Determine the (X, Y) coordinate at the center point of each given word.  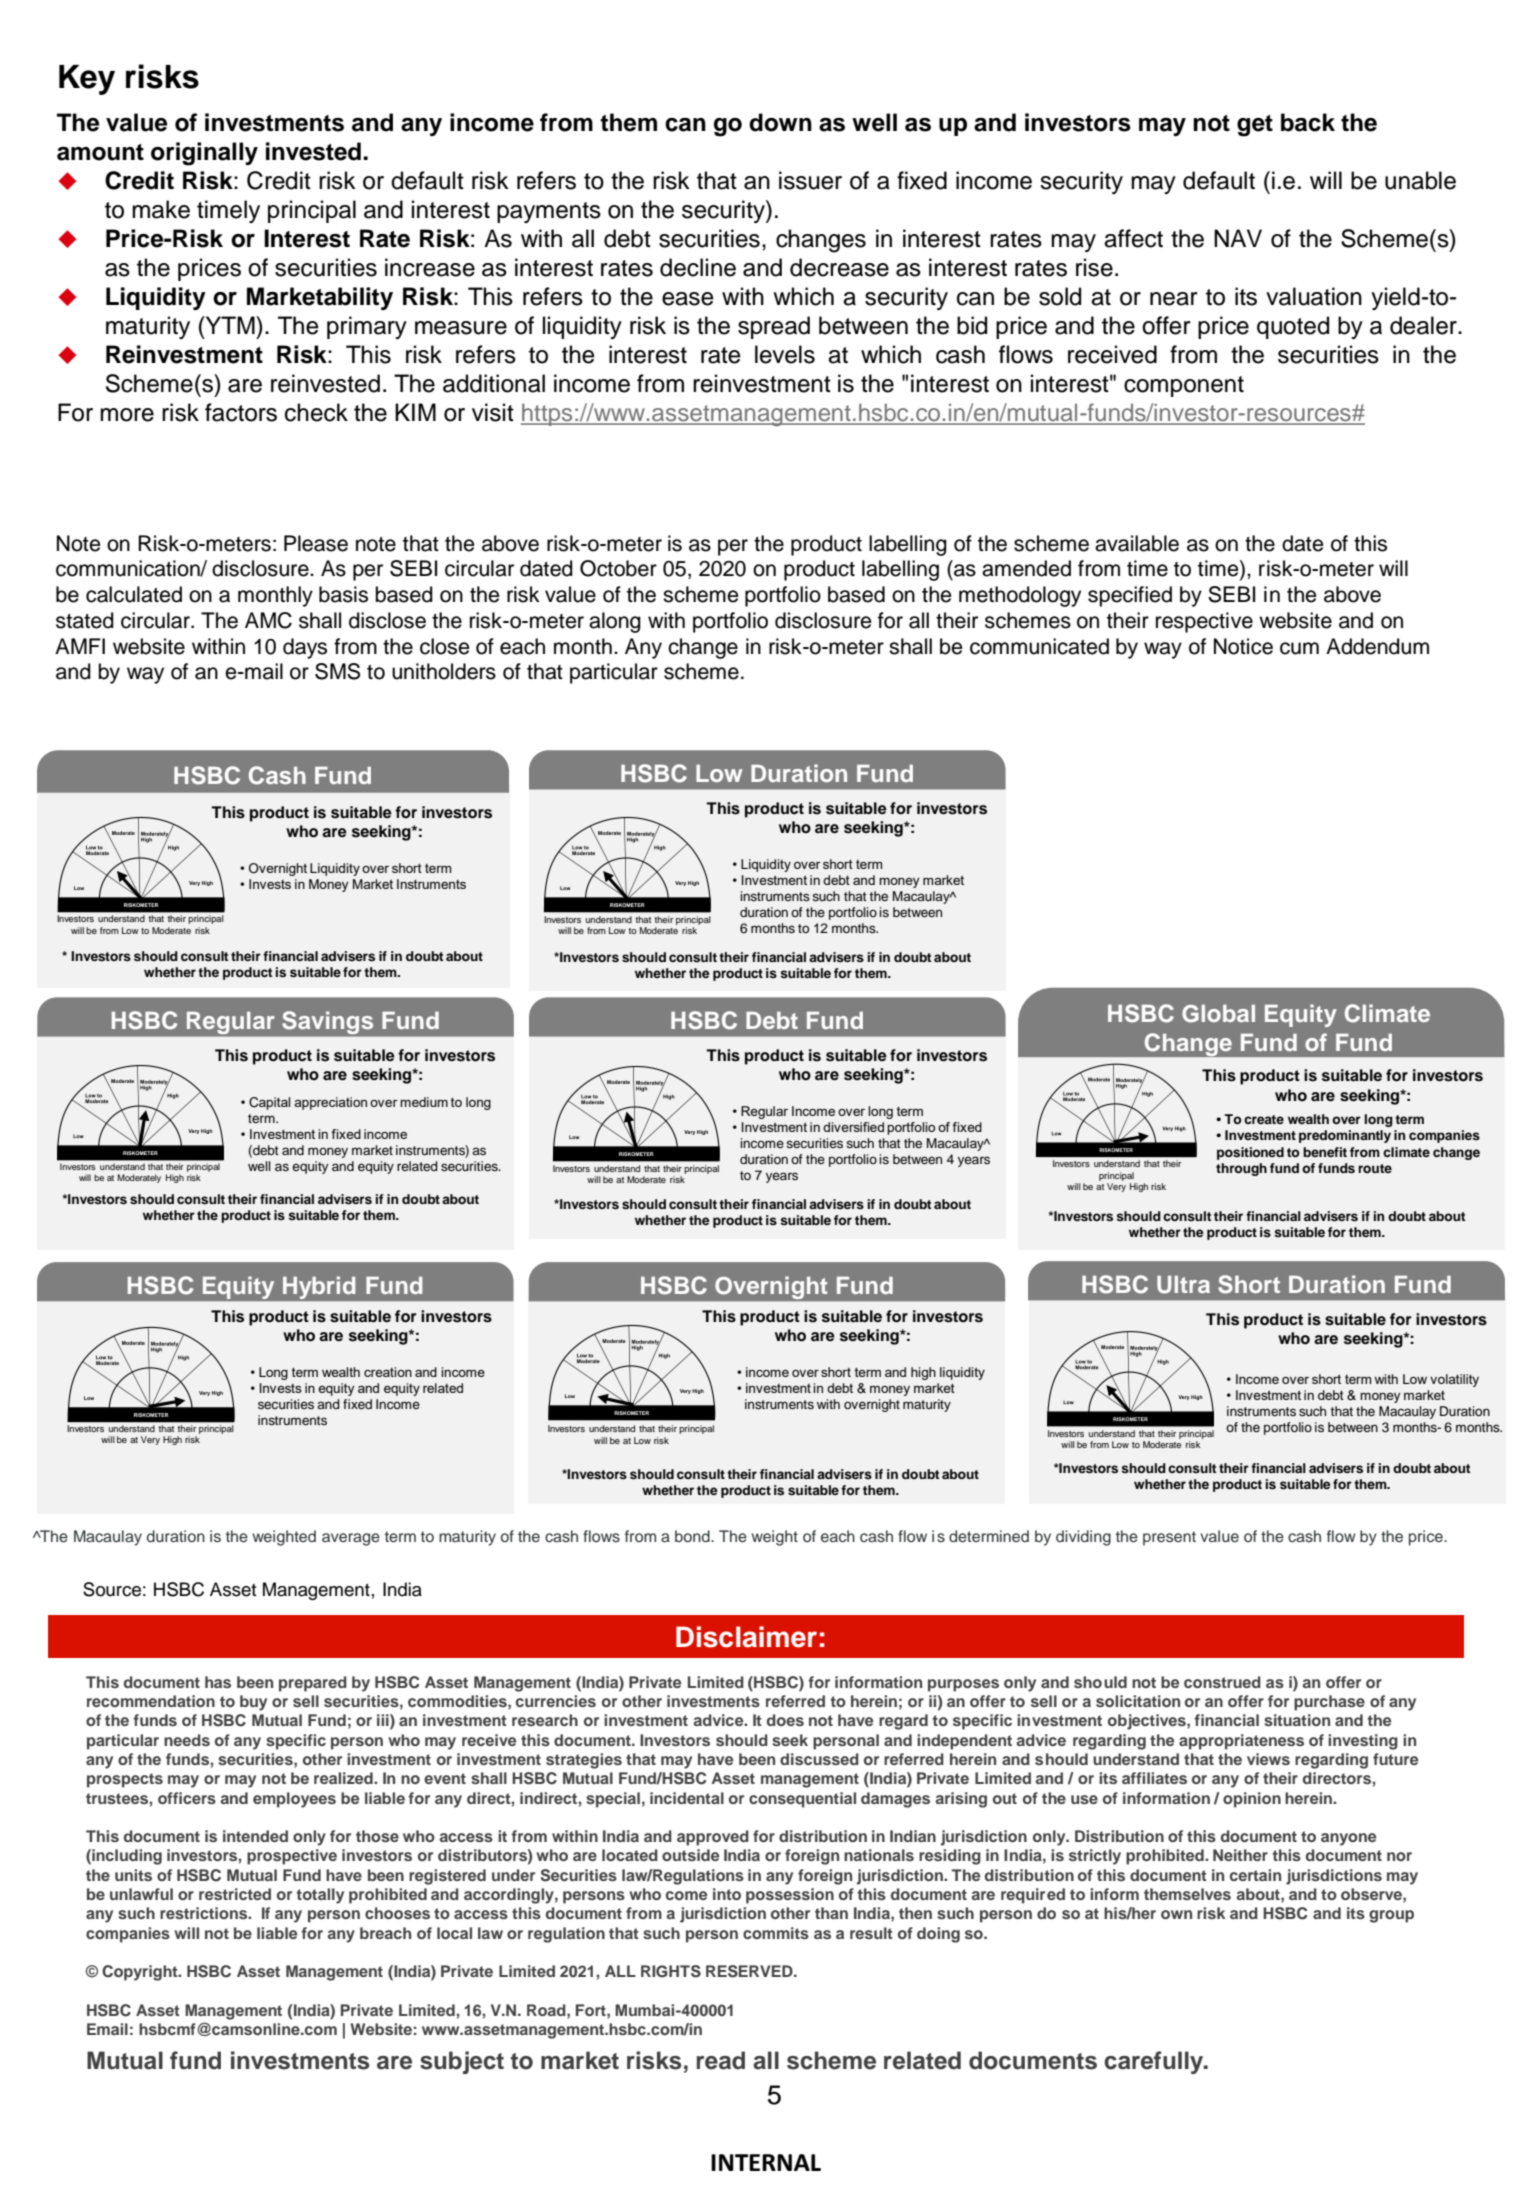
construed (1222, 1682)
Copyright (141, 1973)
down (780, 122)
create (1264, 1119)
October (618, 568)
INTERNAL (766, 2162)
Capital (269, 1103)
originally (204, 154)
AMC (268, 620)
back (1308, 122)
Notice (1243, 646)
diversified (853, 1127)
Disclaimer (746, 1637)
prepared (313, 1684)
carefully (1155, 2062)
